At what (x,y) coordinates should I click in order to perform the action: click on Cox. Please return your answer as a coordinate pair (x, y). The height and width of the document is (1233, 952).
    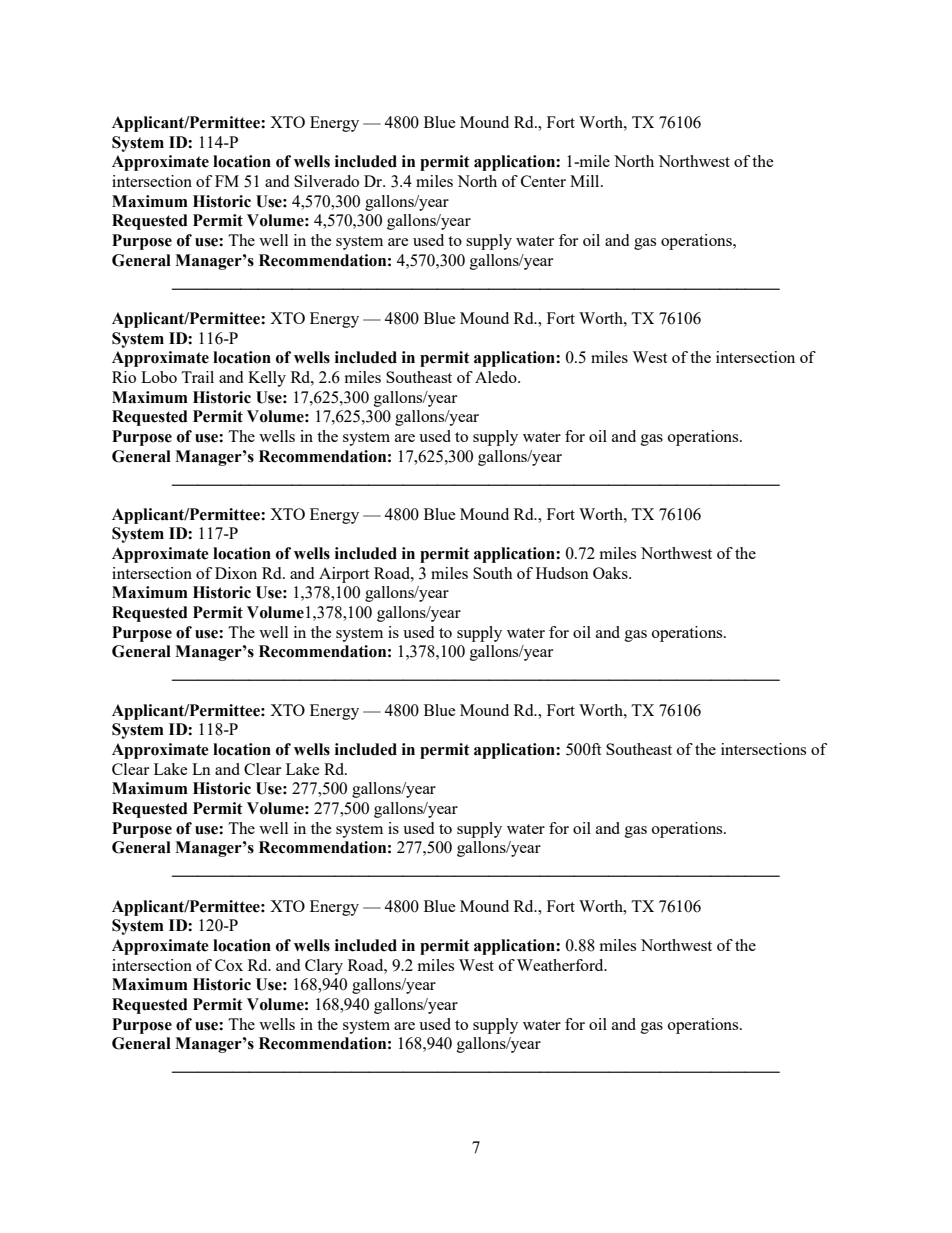
    Looking at the image, I should click on (229, 965).
